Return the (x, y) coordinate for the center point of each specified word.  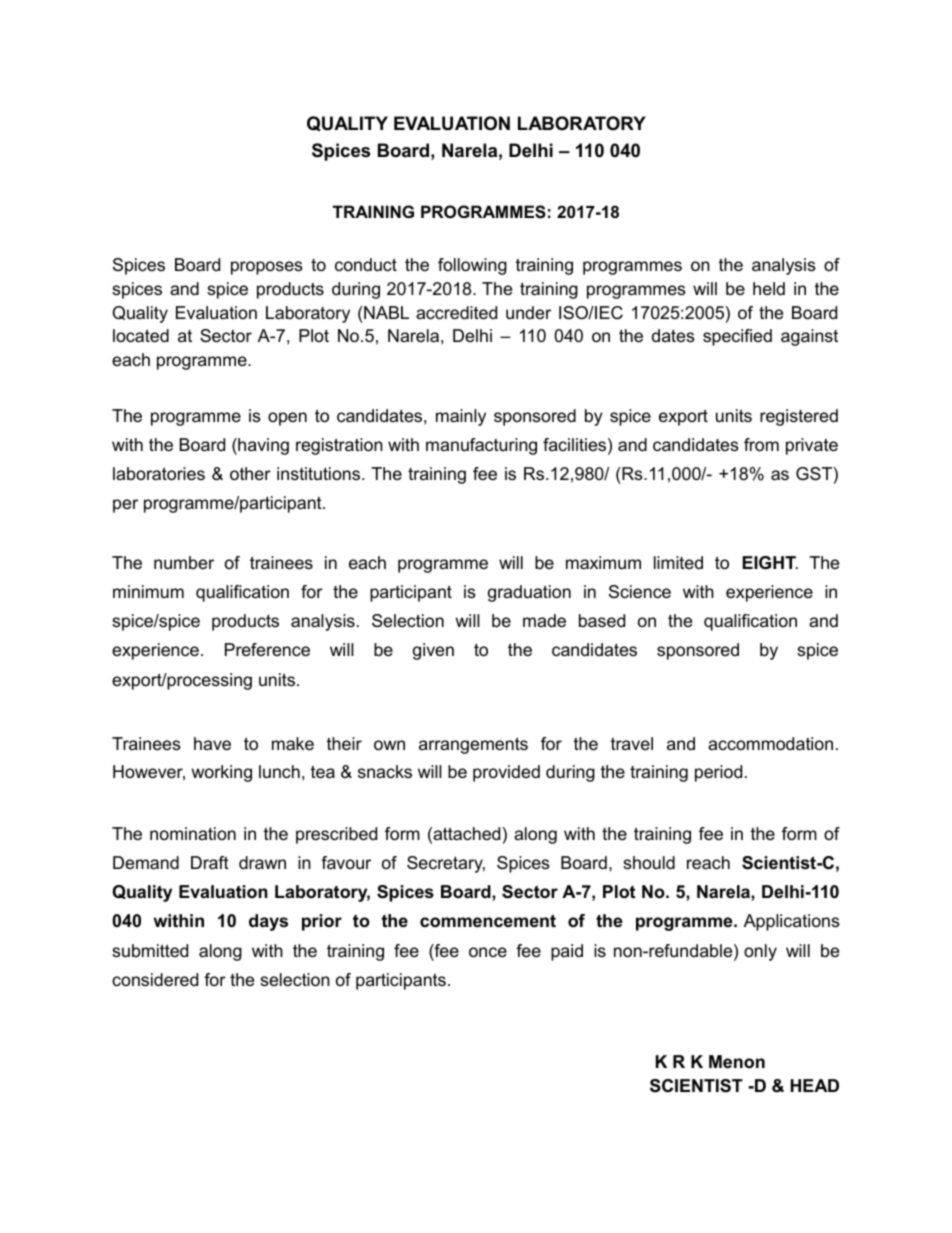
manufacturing (481, 446)
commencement (488, 921)
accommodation (770, 744)
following (472, 266)
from (761, 445)
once (488, 952)
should (649, 863)
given (433, 651)
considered (155, 980)
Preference (267, 650)
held (769, 288)
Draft (210, 863)
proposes (267, 268)
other (250, 474)
